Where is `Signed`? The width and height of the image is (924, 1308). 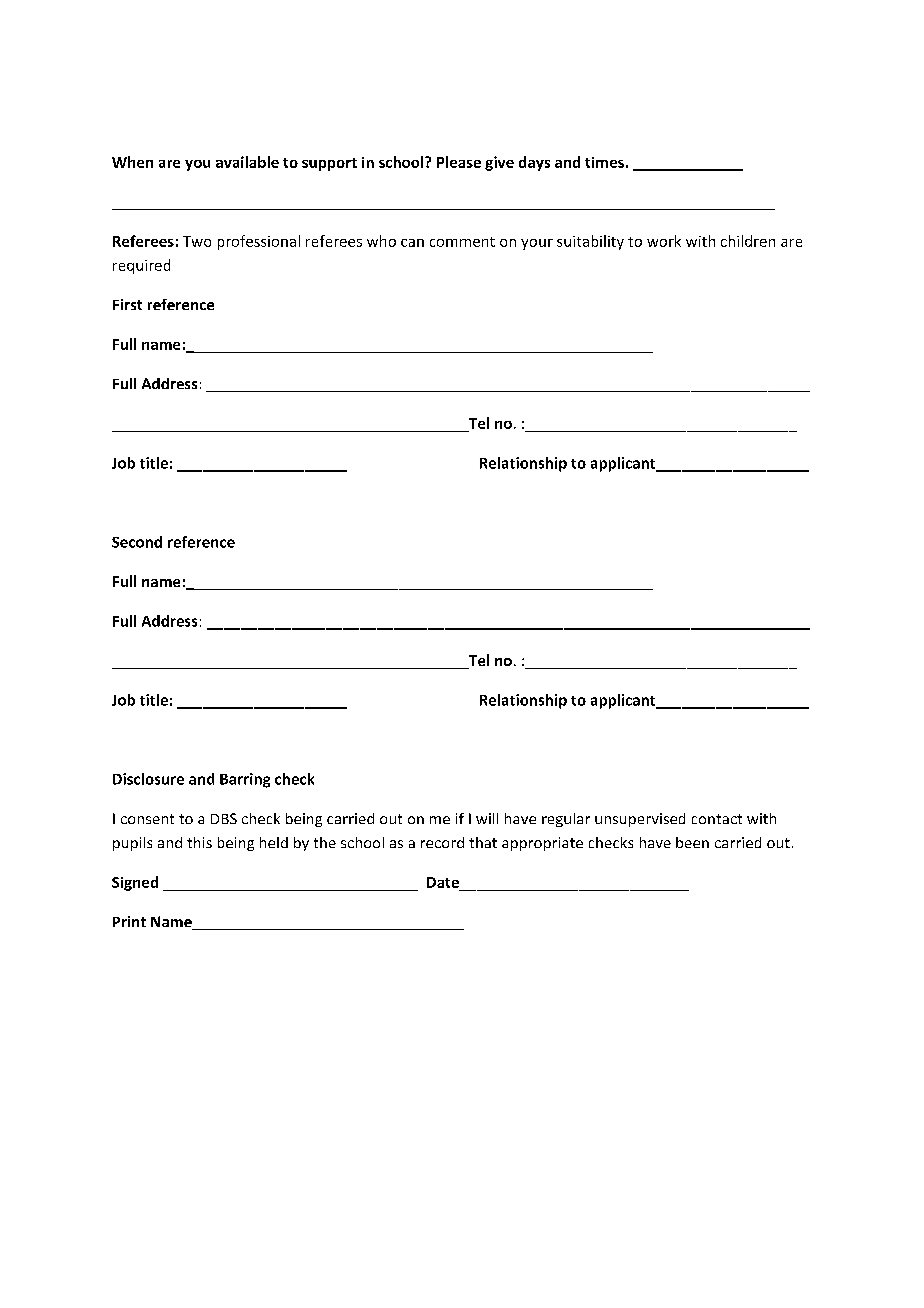
Signed is located at coordinates (135, 883).
